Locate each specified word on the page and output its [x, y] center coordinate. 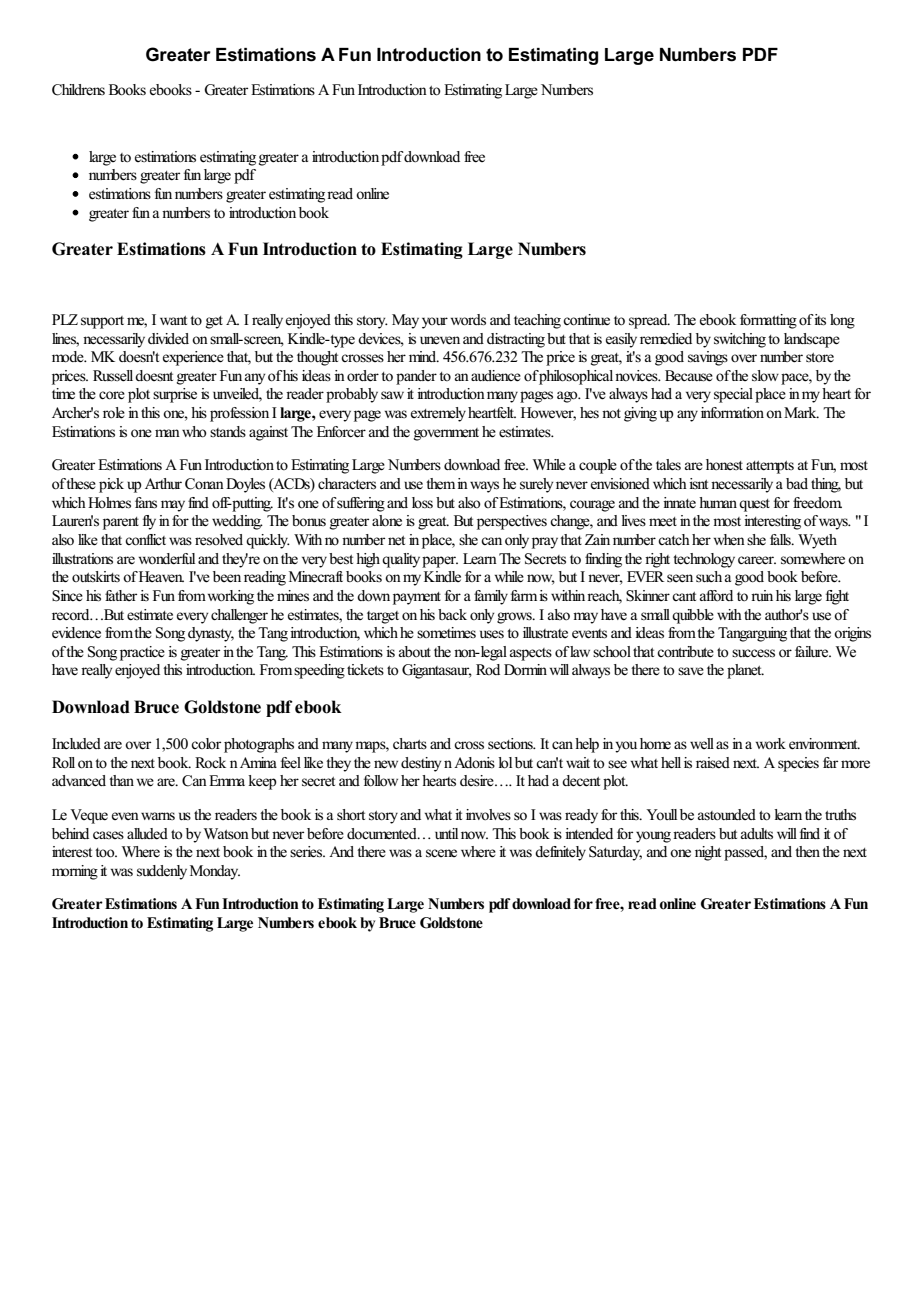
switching [740, 340]
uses [492, 634]
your [435, 323]
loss [422, 502]
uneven [440, 340]
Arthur [163, 483]
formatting [768, 321]
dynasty [211, 634]
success [753, 653]
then [807, 852]
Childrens [78, 90]
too [106, 853]
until [446, 833]
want [173, 320]
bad [797, 483]
